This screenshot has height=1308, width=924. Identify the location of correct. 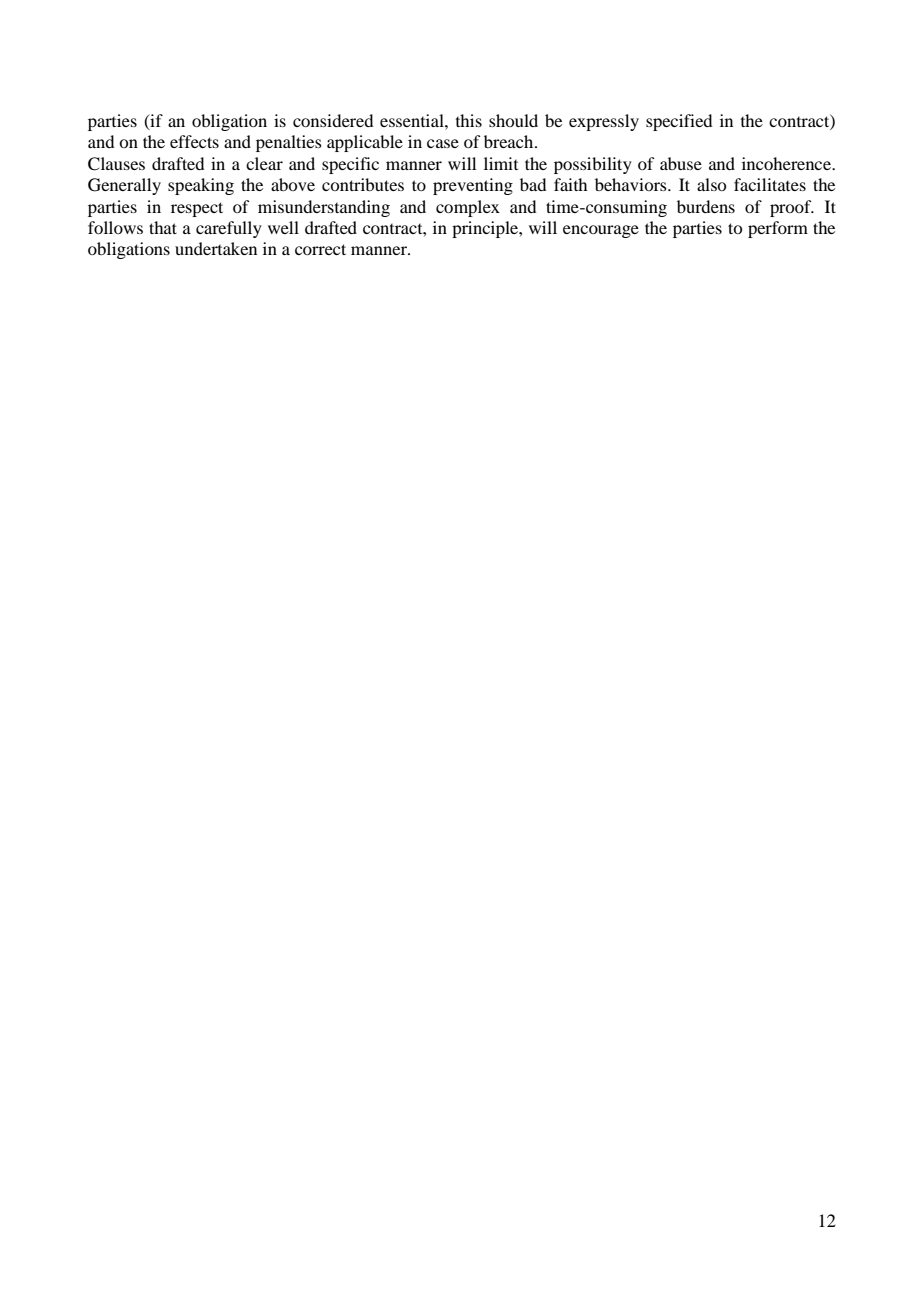
(320, 249).
